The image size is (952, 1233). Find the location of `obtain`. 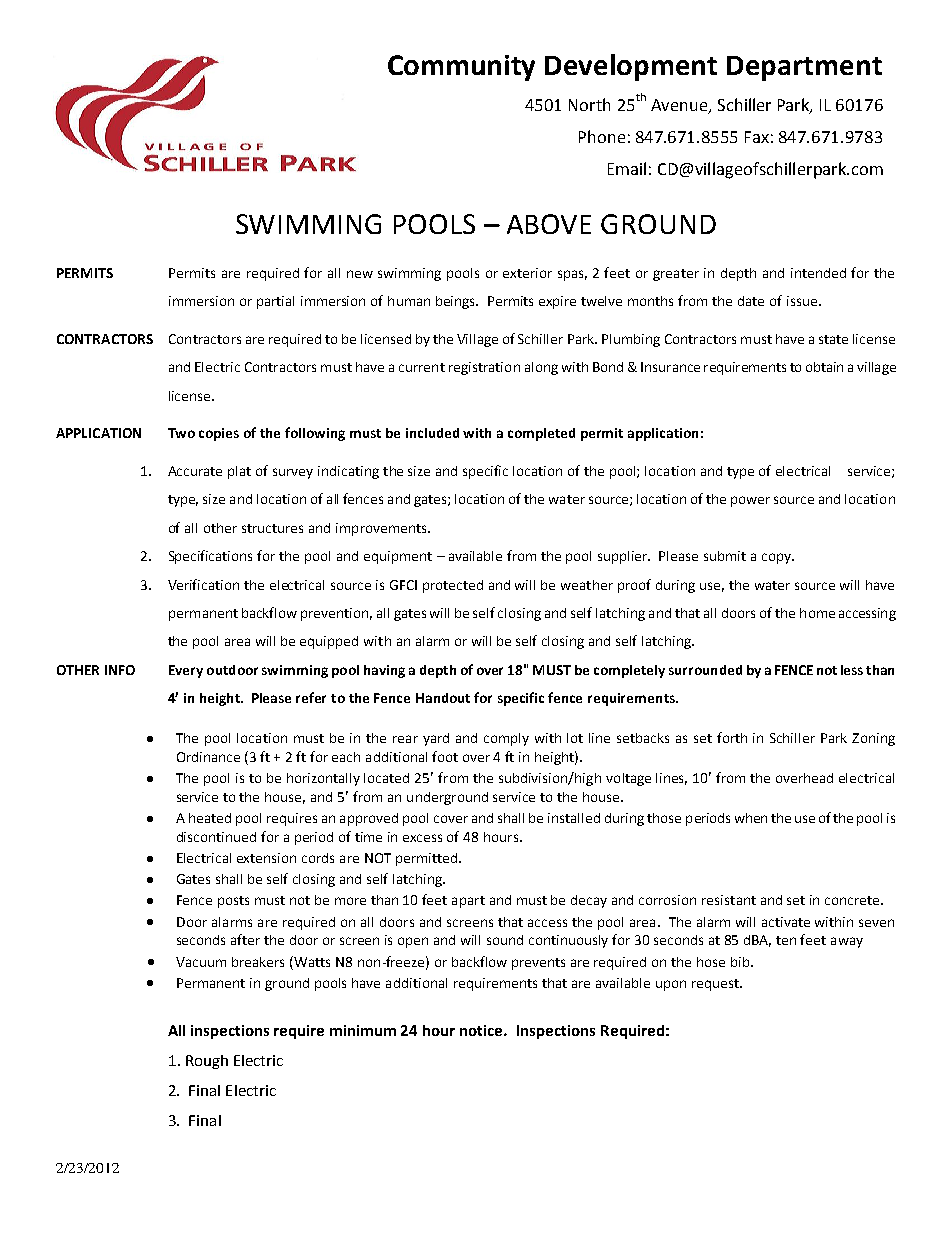

obtain is located at coordinates (824, 367).
